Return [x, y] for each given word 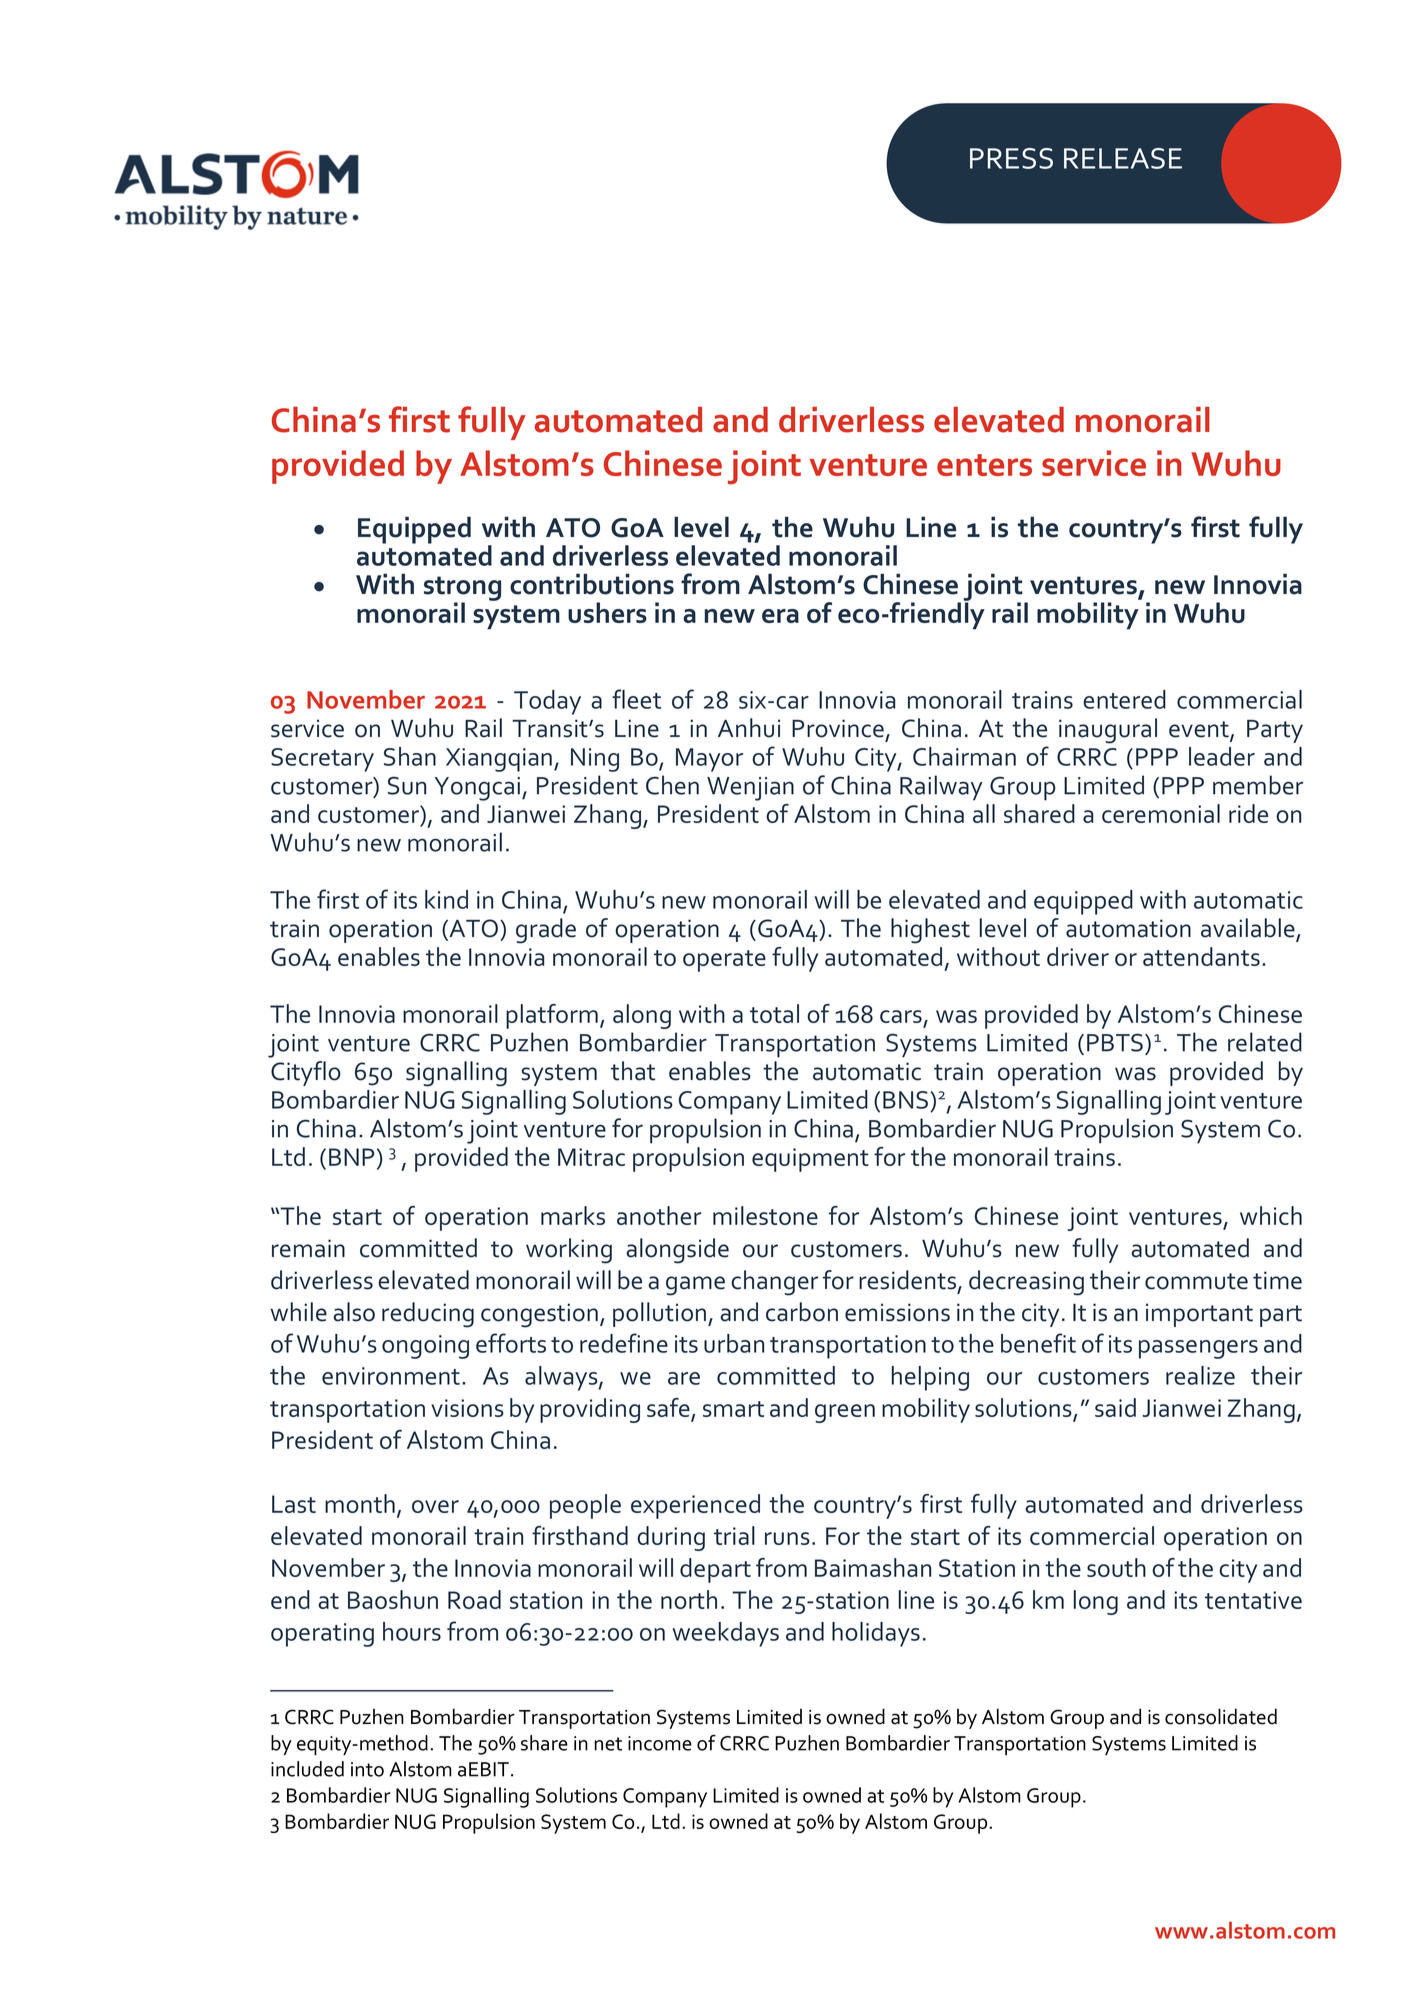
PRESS [1011, 158]
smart [733, 1409]
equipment [810, 1160]
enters [984, 465]
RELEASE [1123, 158]
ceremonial [1161, 813]
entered [1124, 699]
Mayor [709, 760]
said [1115, 1407]
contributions [592, 584]
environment [391, 1376]
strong [462, 589]
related [1265, 1042]
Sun [407, 786]
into [367, 1769]
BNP [351, 1157]
